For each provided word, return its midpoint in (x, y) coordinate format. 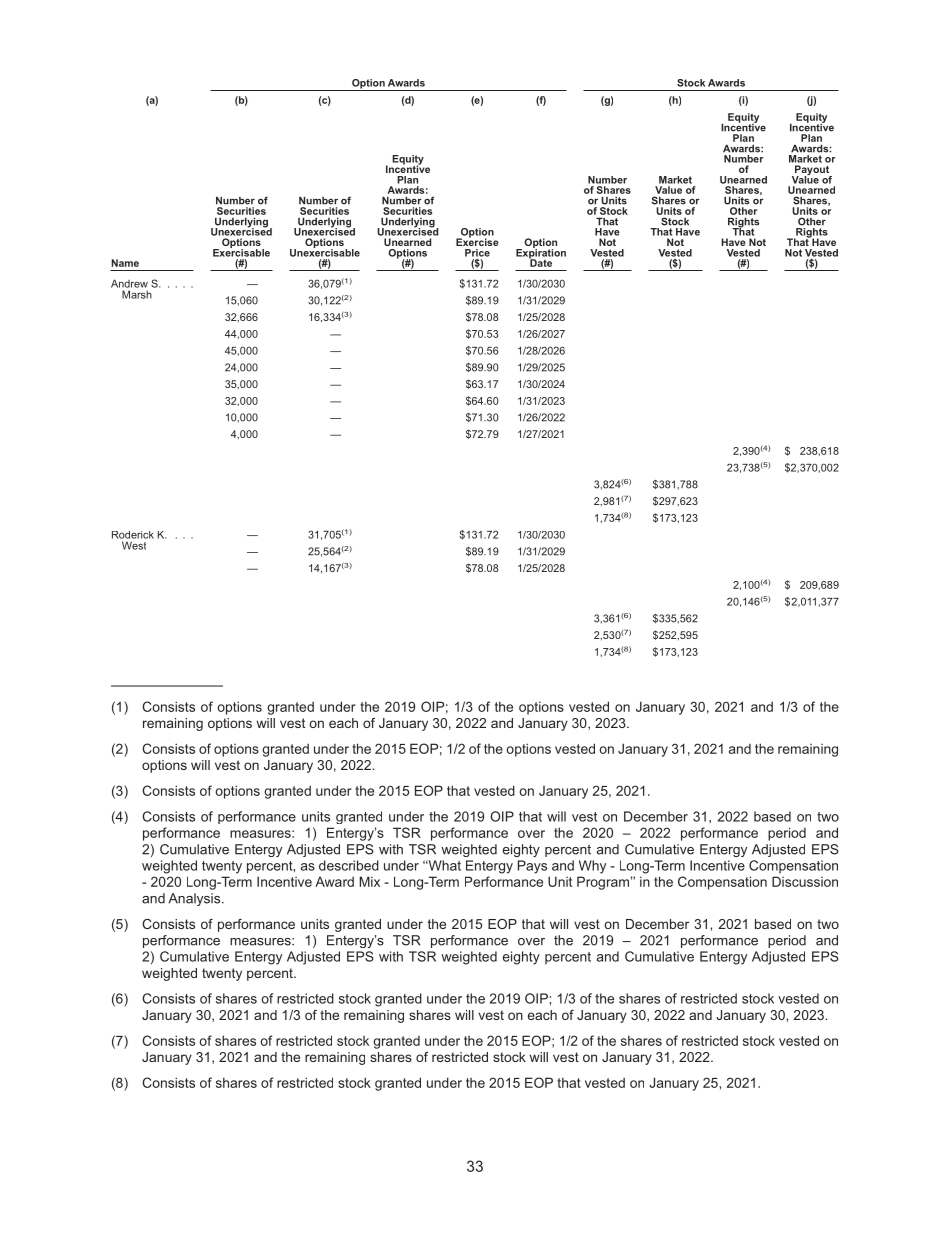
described (349, 865)
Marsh (137, 294)
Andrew (129, 283)
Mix (369, 881)
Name (125, 263)
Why (592, 867)
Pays (532, 867)
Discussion (805, 881)
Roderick (133, 535)
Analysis (195, 899)
